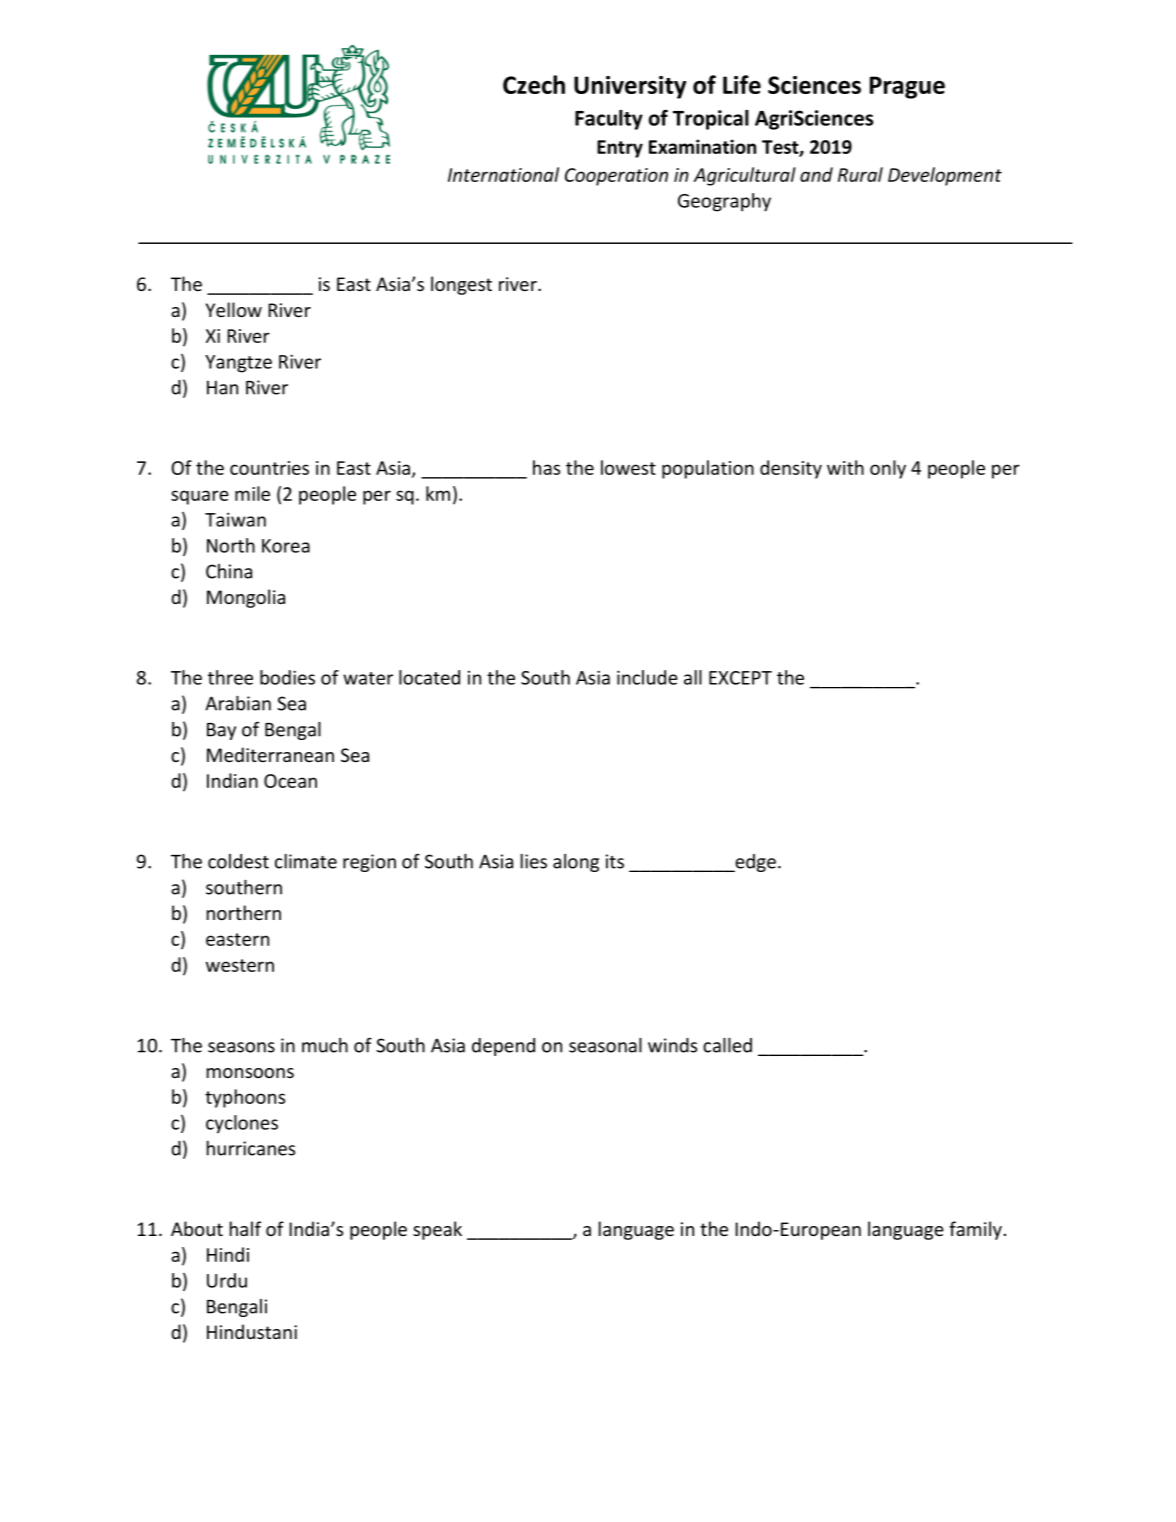  I want to click on International, so click(503, 174).
